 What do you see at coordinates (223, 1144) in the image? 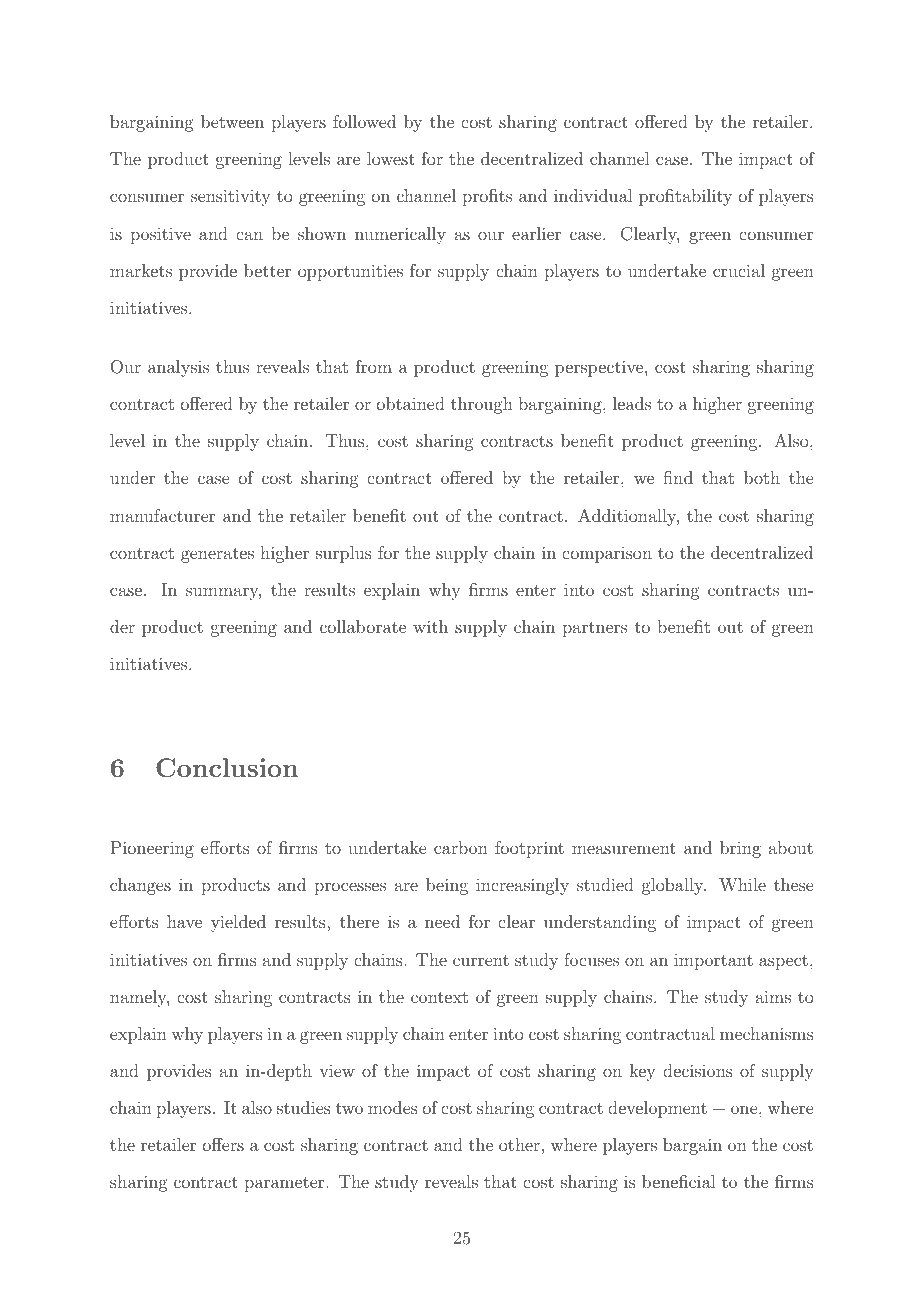
I see `offers` at bounding box center [223, 1144].
